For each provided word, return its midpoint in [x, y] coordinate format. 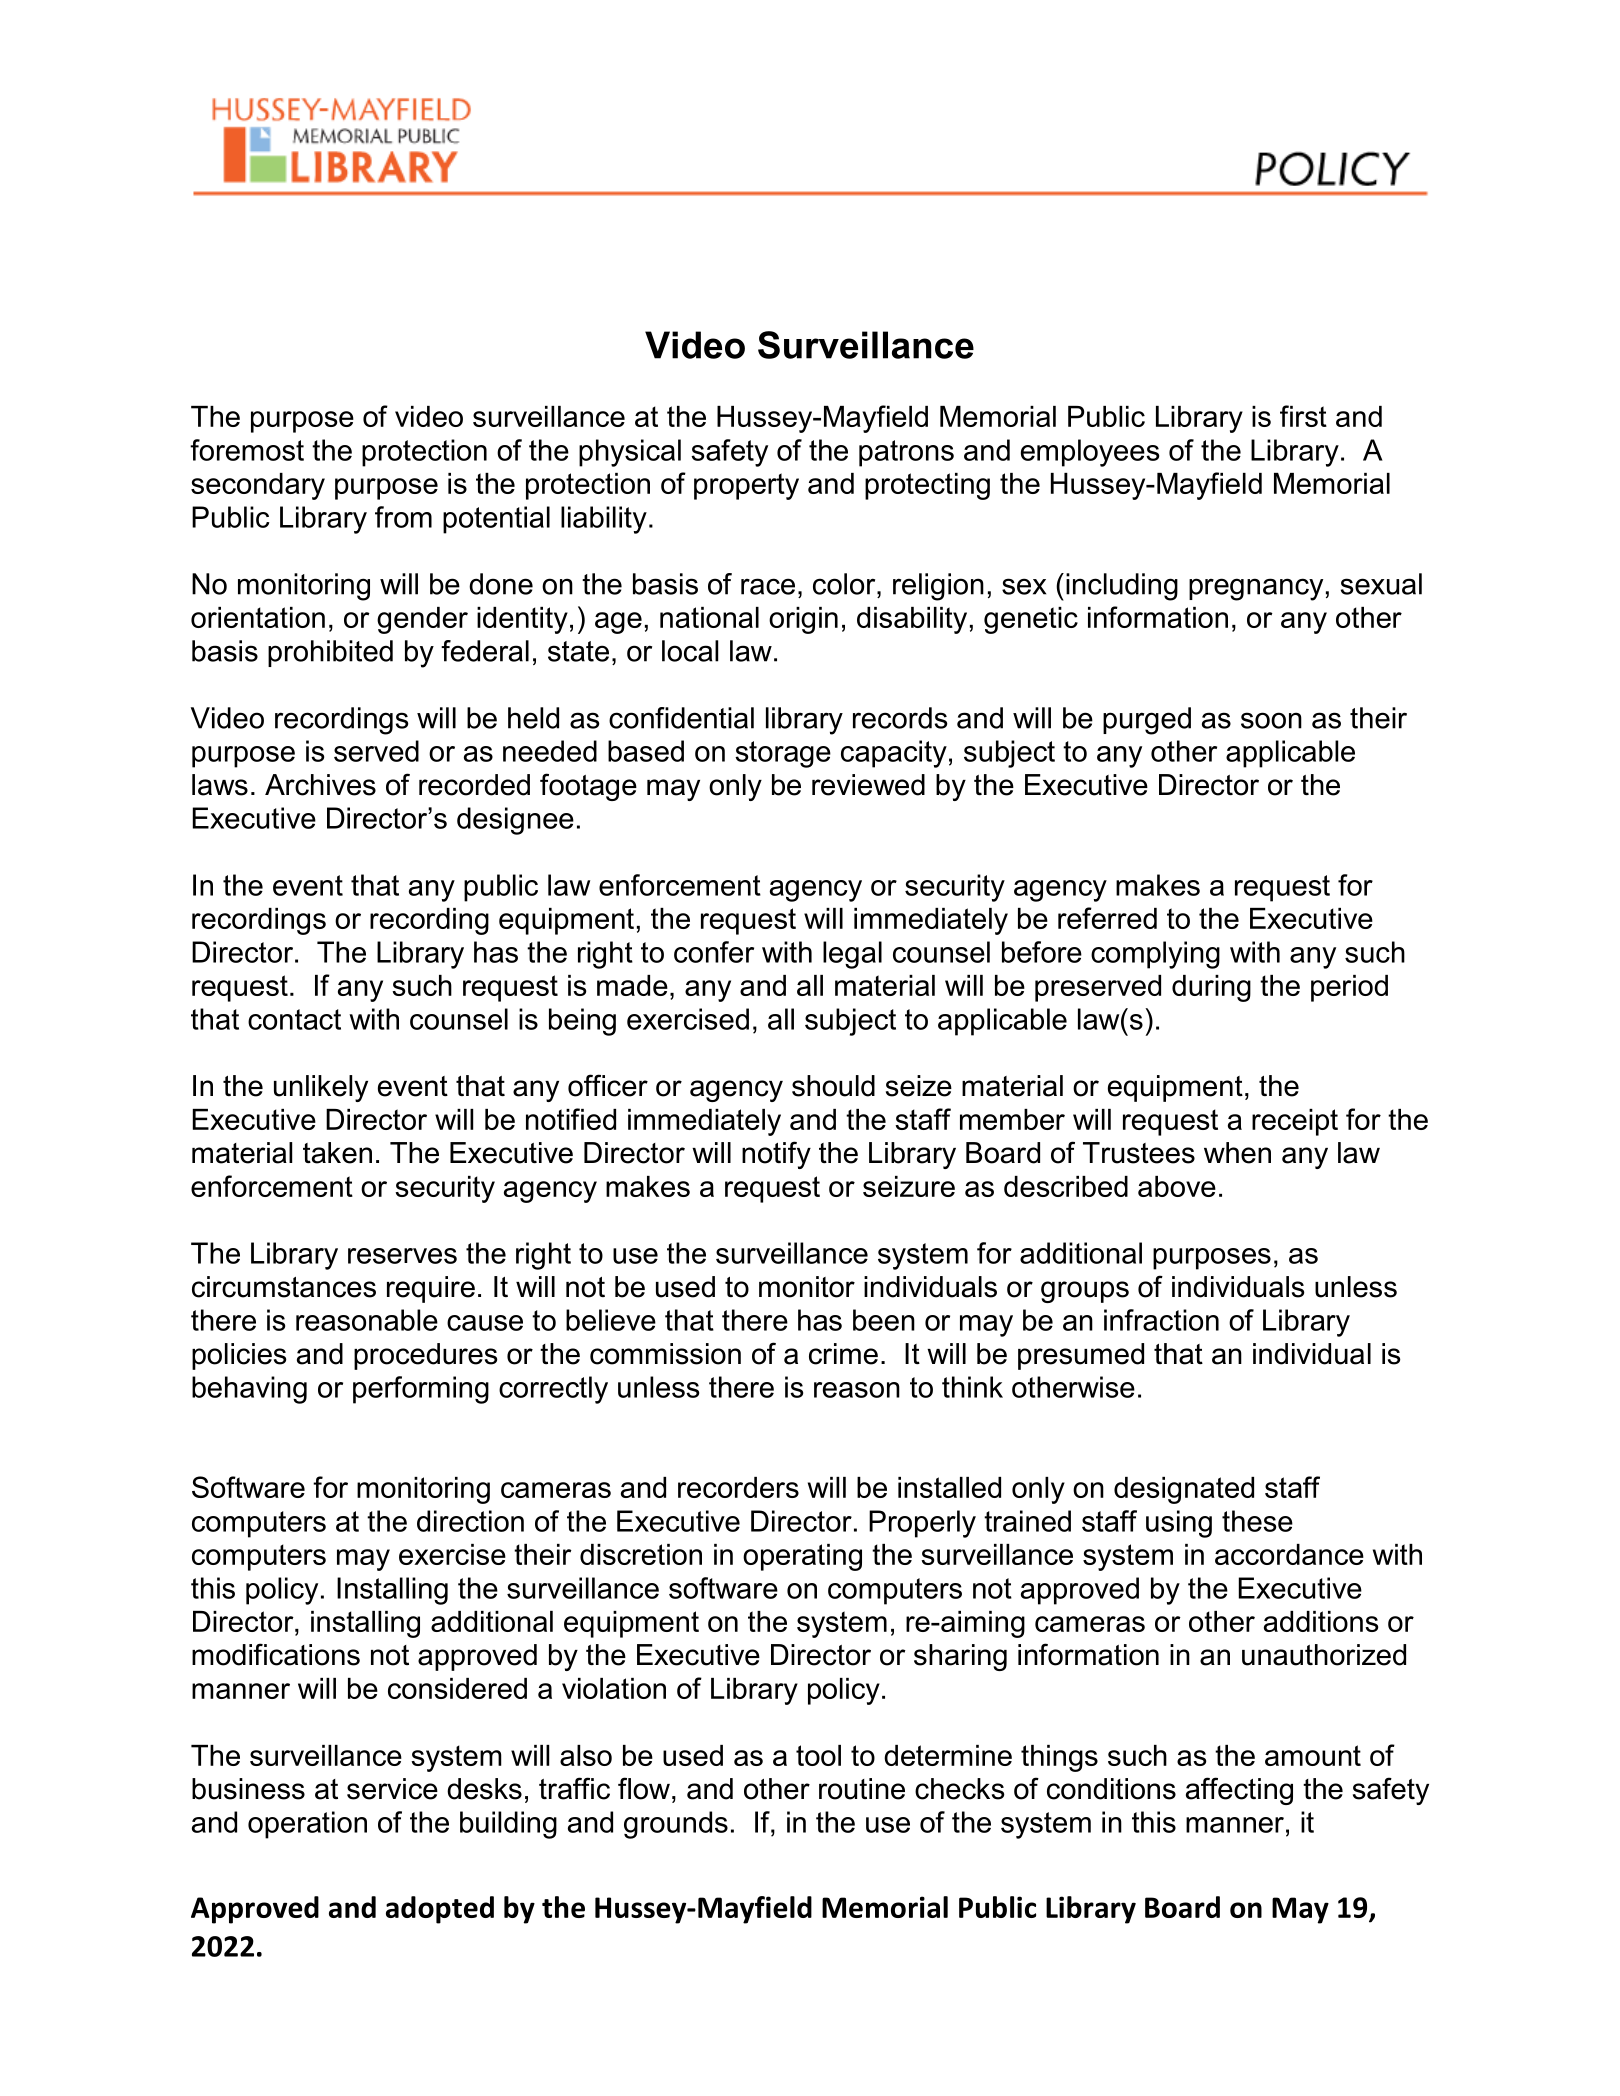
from [403, 517]
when [1237, 1153]
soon [1271, 720]
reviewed [868, 785]
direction [470, 1521]
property [746, 486]
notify [776, 1155]
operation [307, 1825]
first [1303, 416]
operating [802, 1557]
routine [862, 1789]
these [1257, 1521]
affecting [1239, 1791]
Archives [320, 785]
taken [337, 1153]
